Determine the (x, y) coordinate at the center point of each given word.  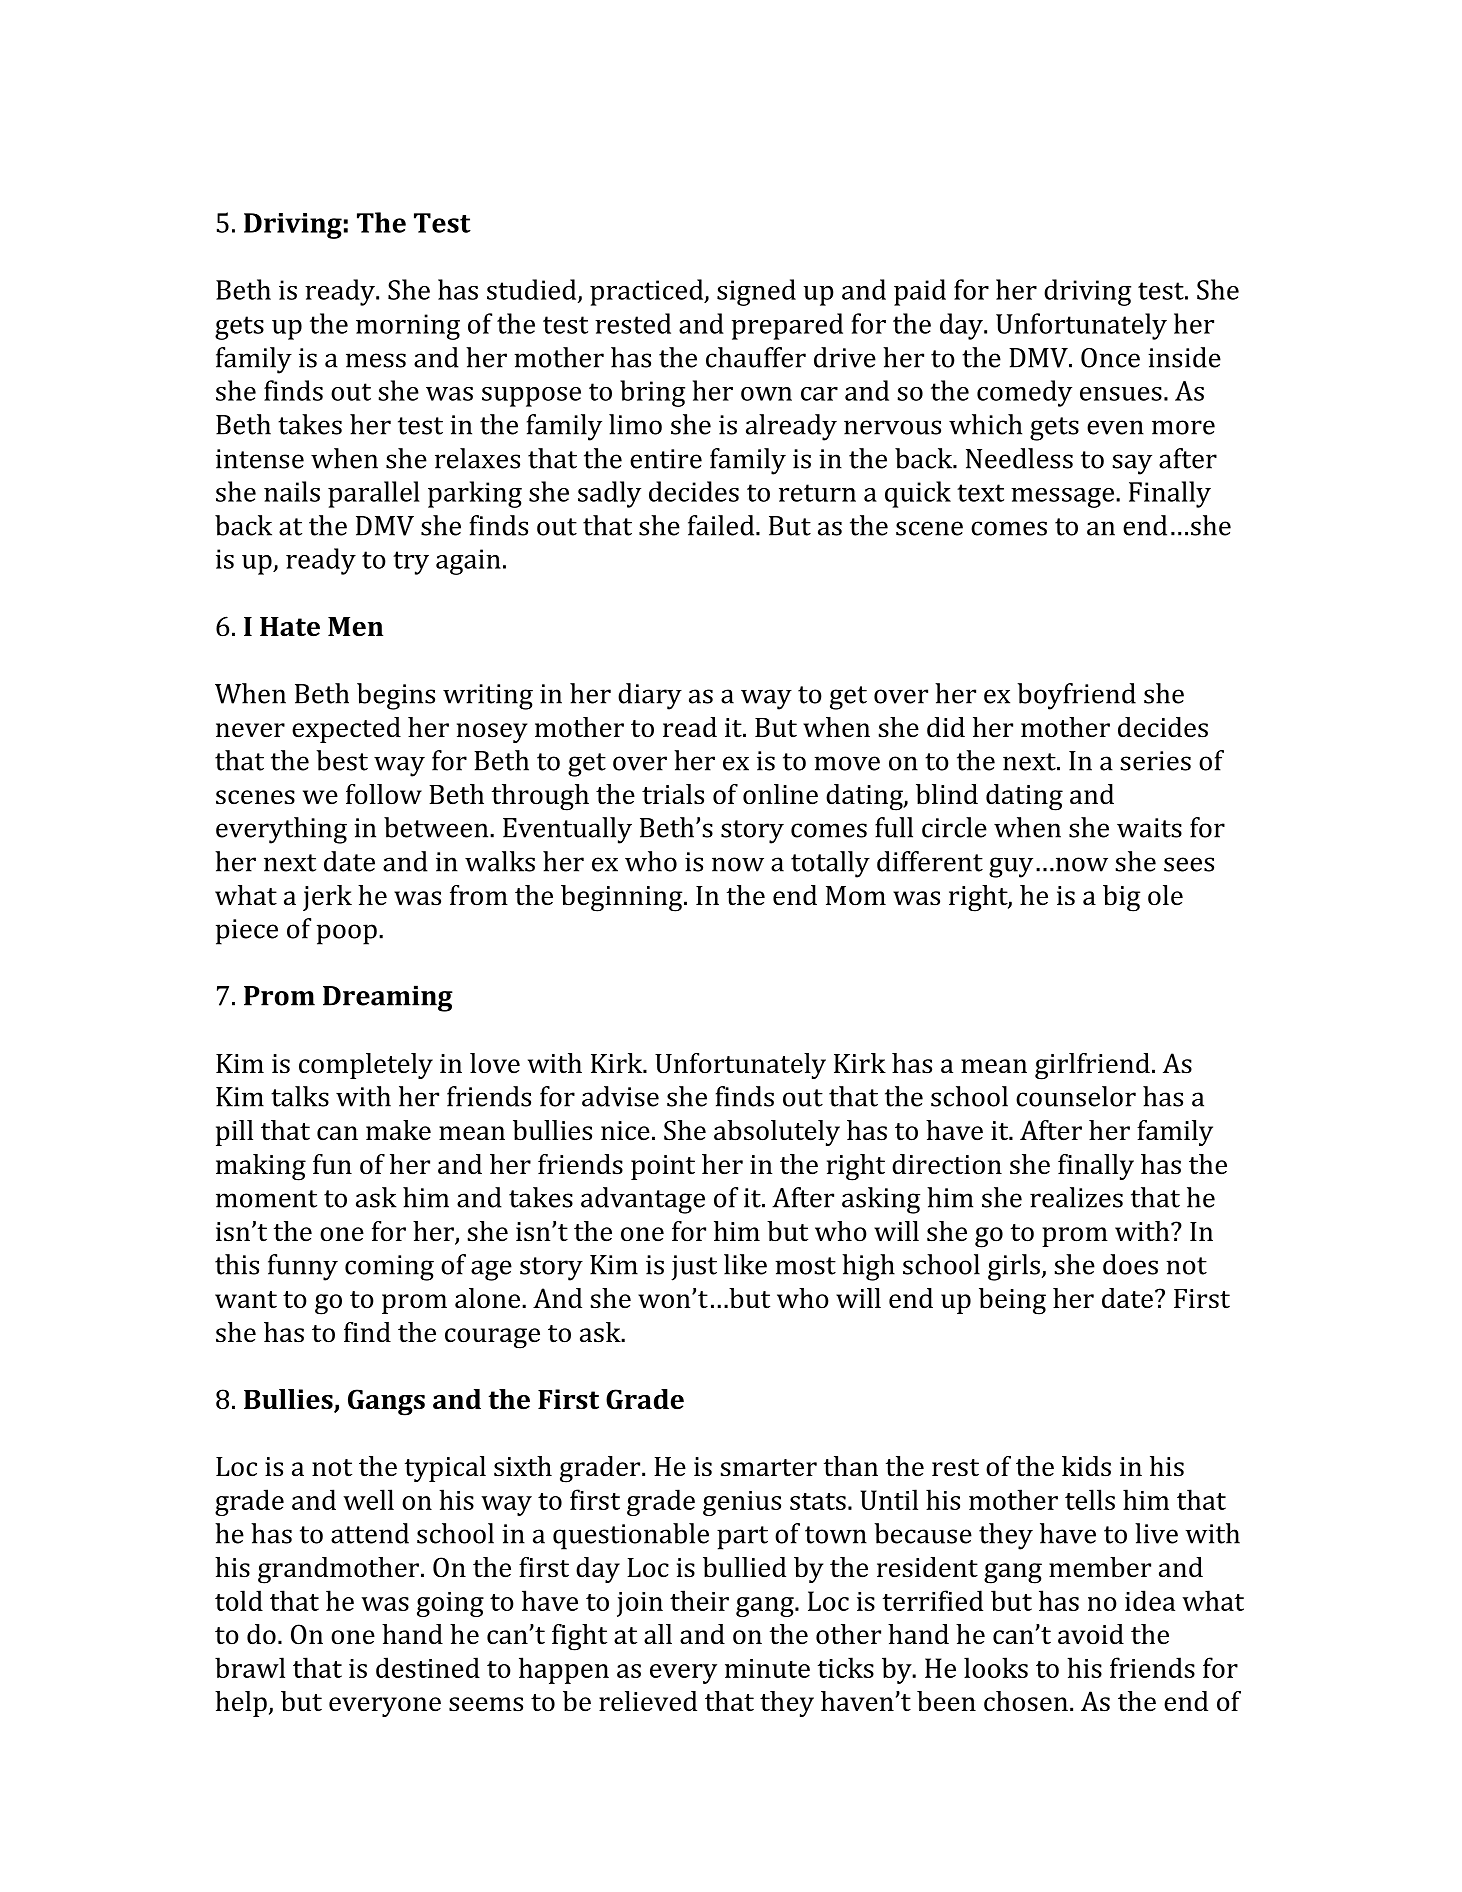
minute (767, 1668)
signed (756, 292)
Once (1110, 358)
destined (428, 1667)
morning (408, 327)
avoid (1091, 1634)
